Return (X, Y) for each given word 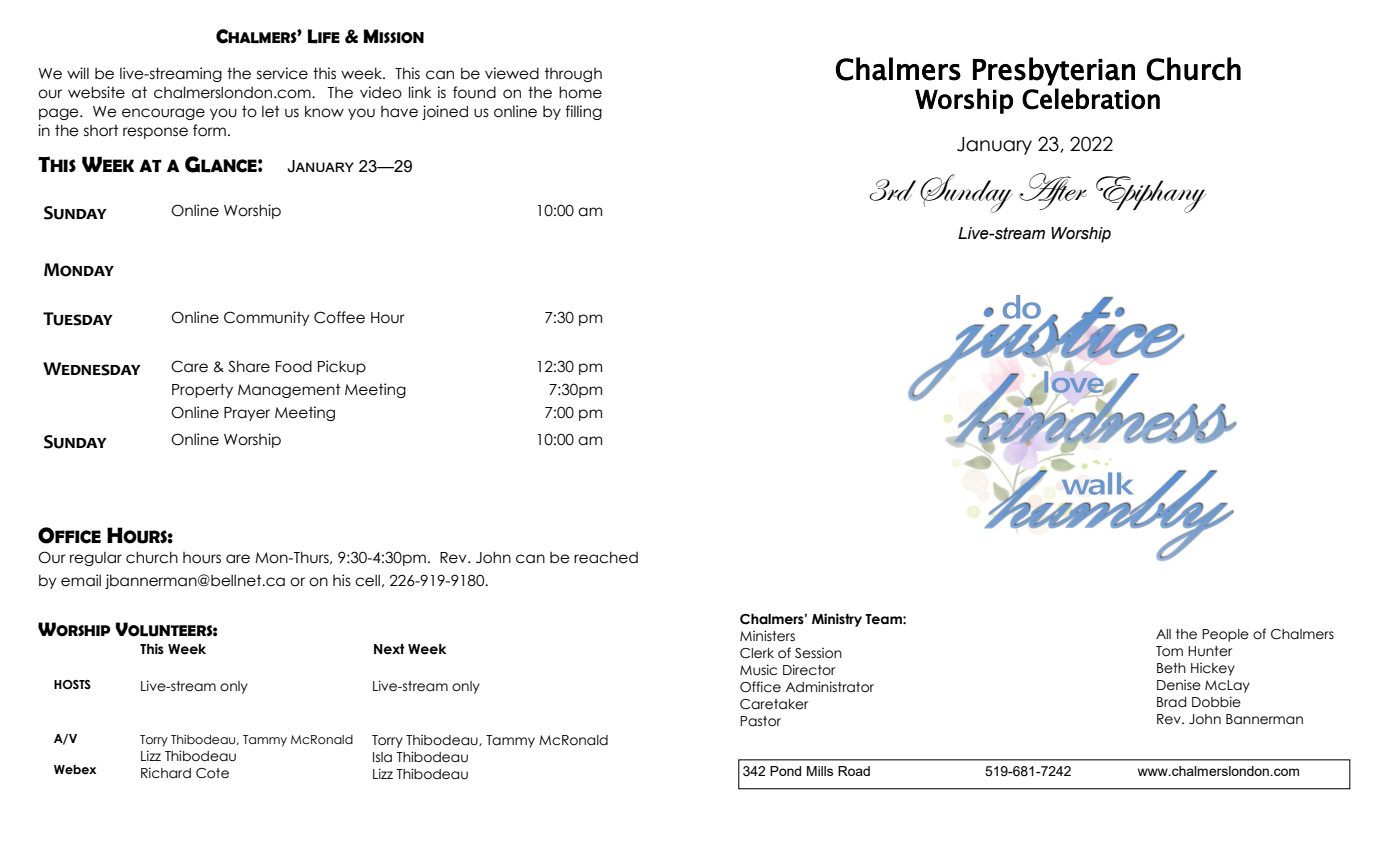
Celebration (1091, 99)
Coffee (339, 317)
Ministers (767, 636)
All (1163, 634)
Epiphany (1151, 194)
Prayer (247, 414)
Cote (212, 773)
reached (606, 557)
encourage (163, 114)
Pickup (342, 367)
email (81, 580)
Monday (79, 270)
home (580, 92)
